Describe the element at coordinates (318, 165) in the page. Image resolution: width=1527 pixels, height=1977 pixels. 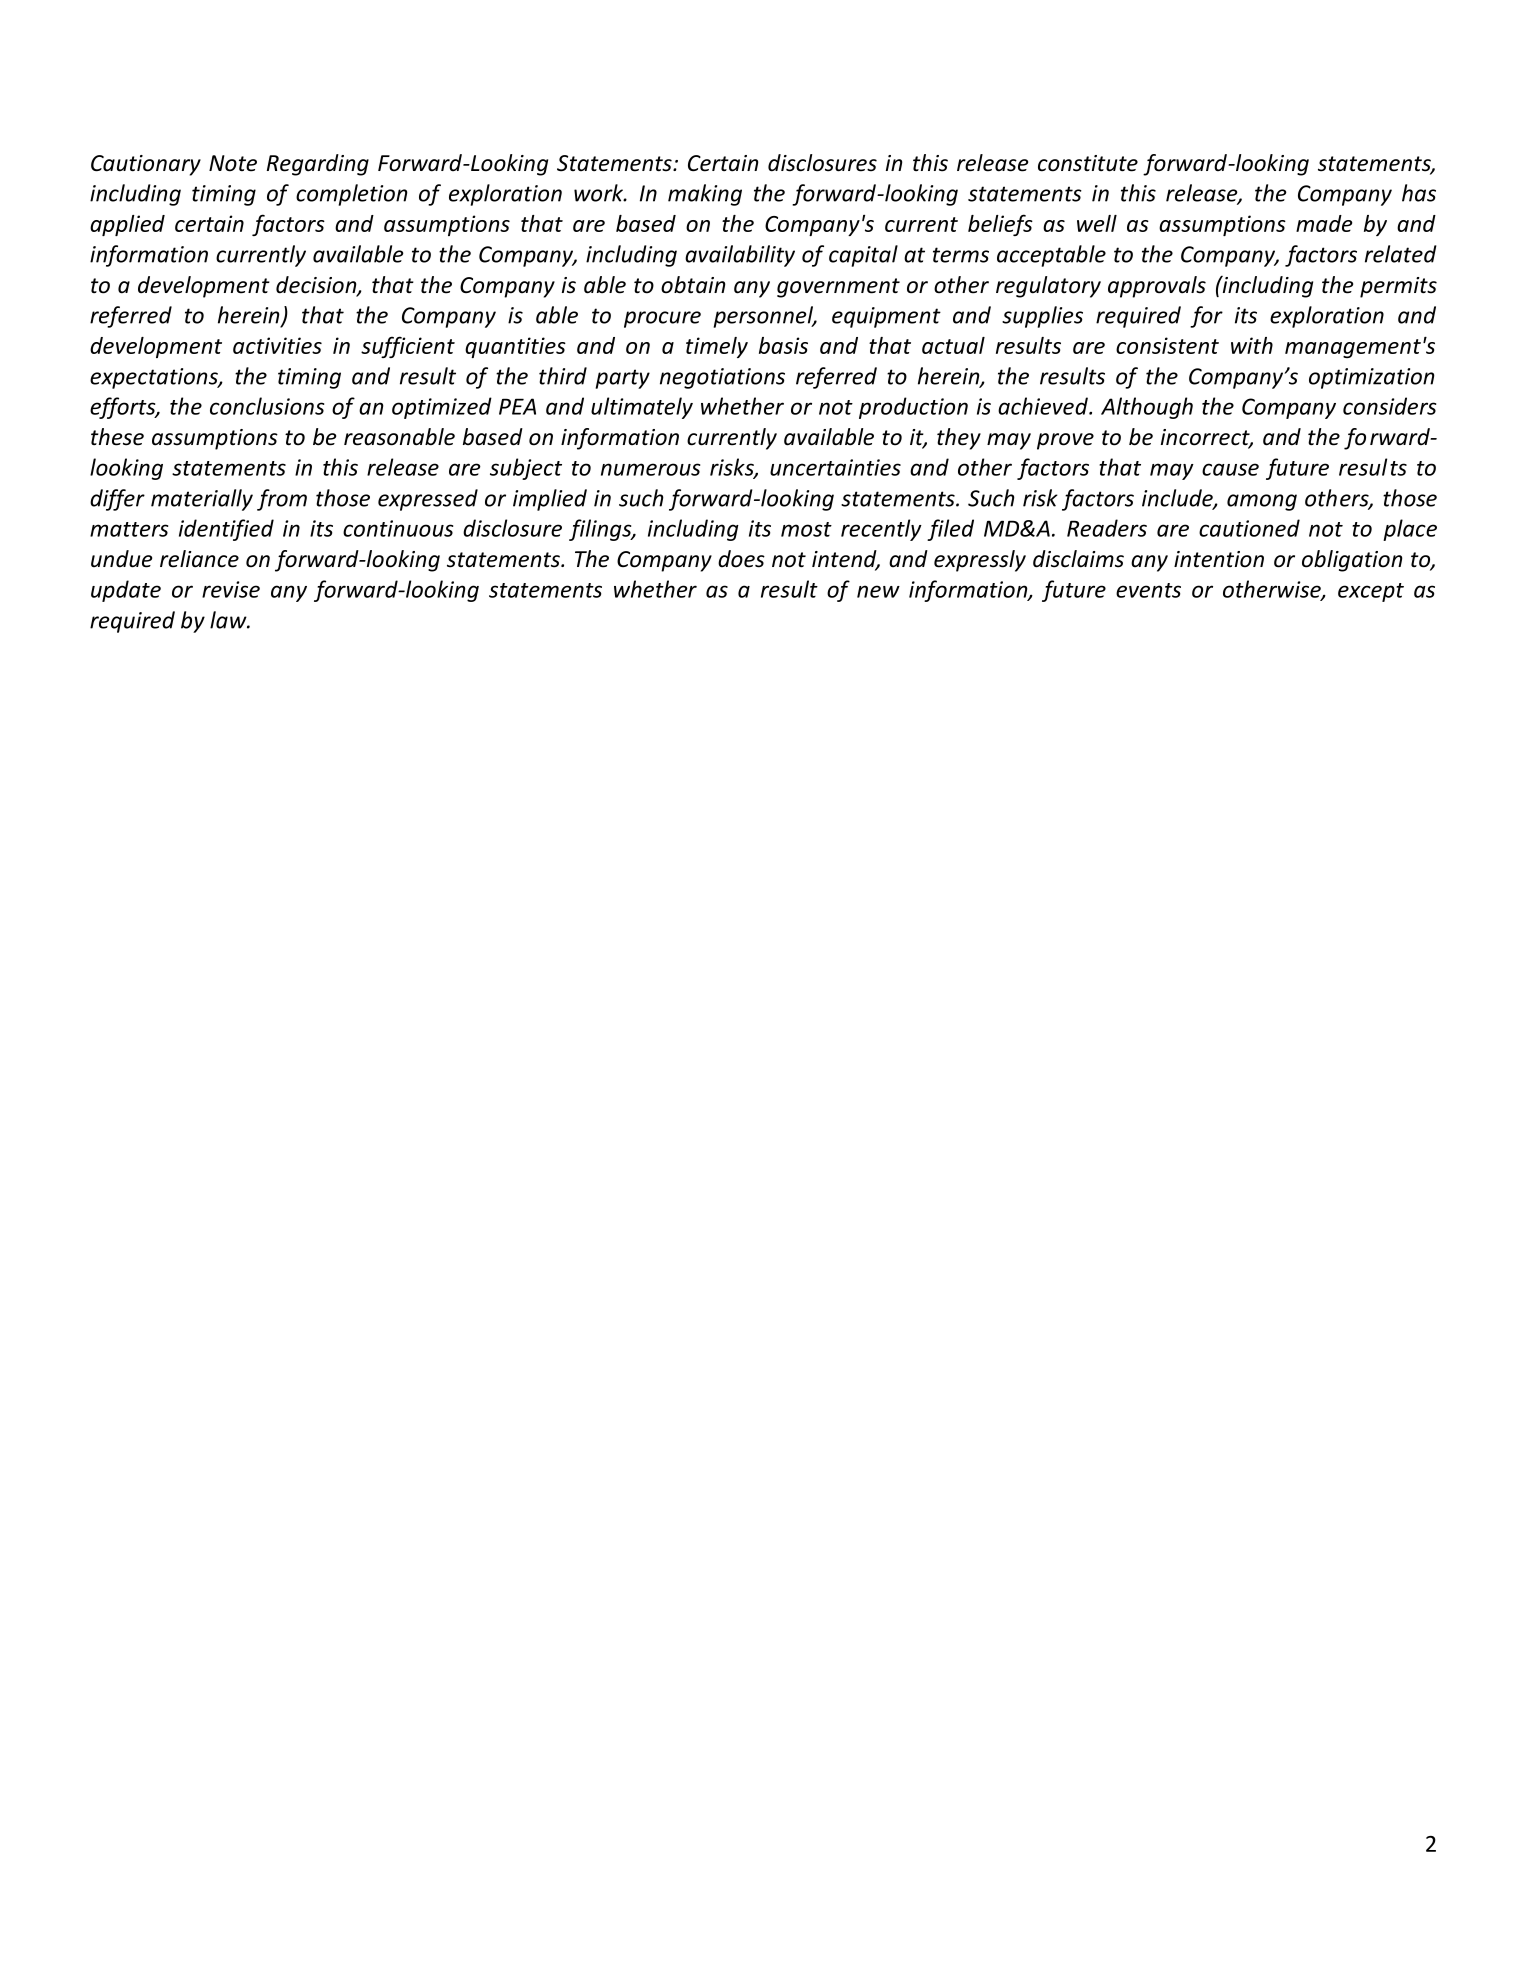
I see `Regarding` at that location.
